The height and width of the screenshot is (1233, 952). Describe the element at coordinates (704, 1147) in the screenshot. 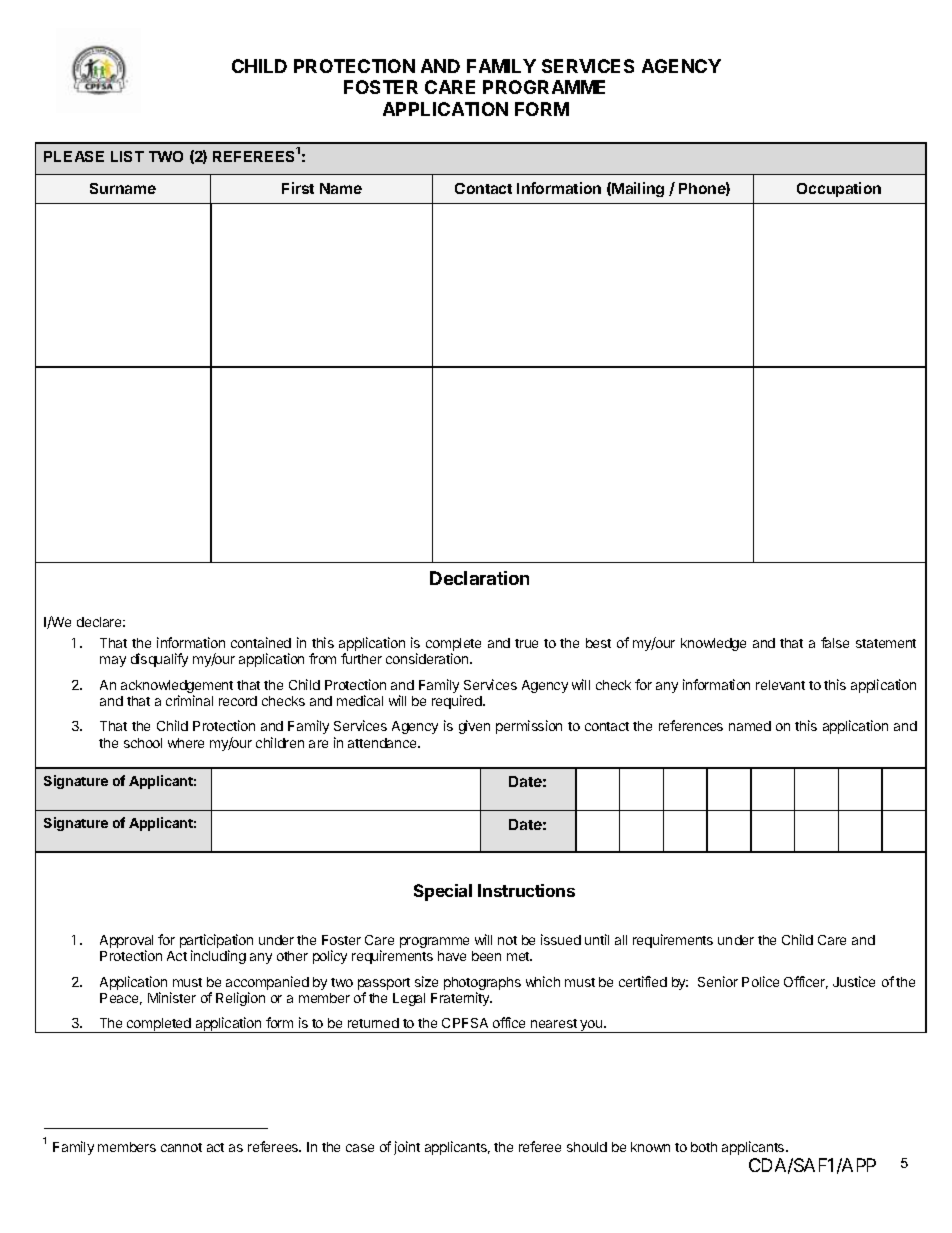

I see `both` at that location.
